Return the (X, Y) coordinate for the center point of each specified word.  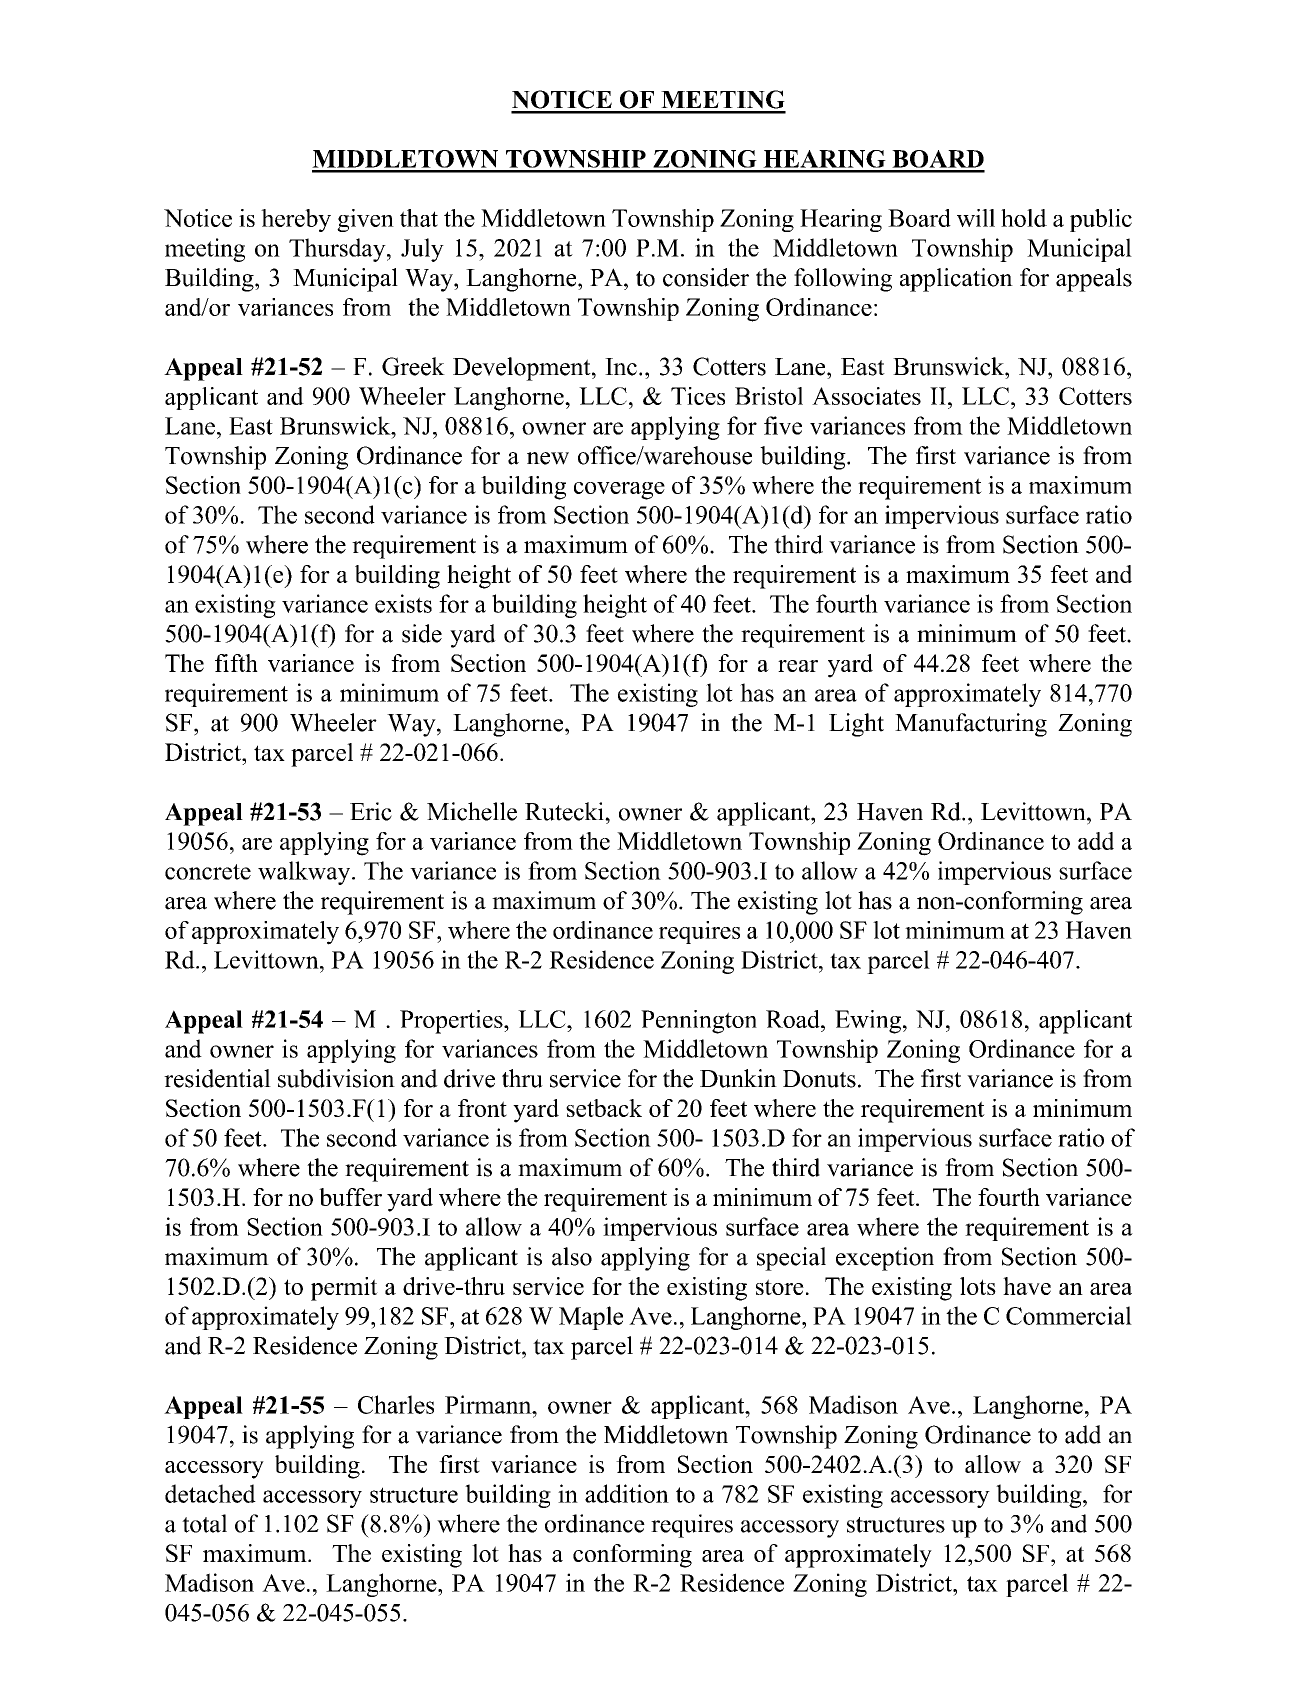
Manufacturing (971, 725)
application (956, 280)
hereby (296, 220)
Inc (621, 367)
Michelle (472, 811)
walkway (305, 873)
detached (210, 1493)
